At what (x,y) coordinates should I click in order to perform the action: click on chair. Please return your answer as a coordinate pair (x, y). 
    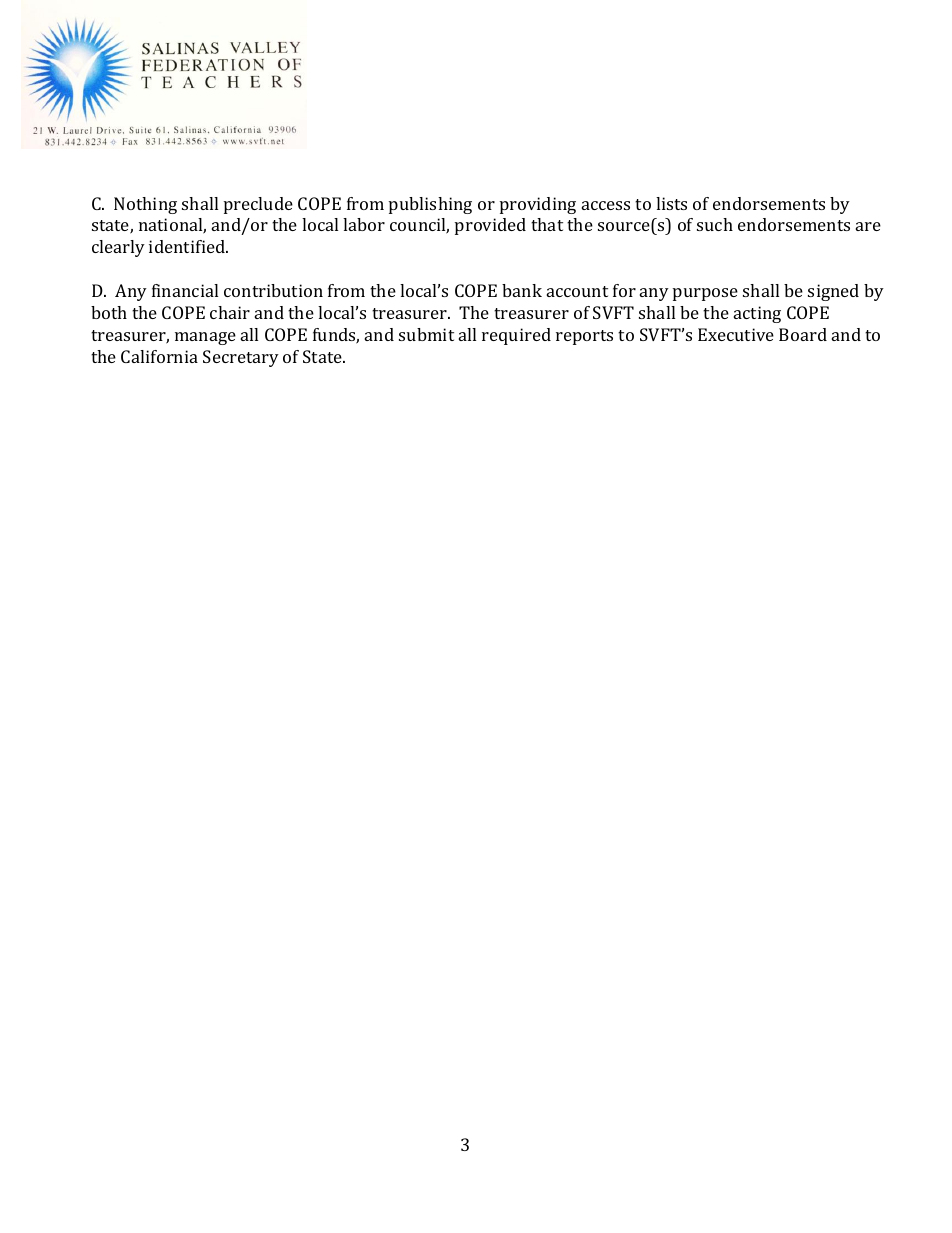
    Looking at the image, I should click on (230, 312).
